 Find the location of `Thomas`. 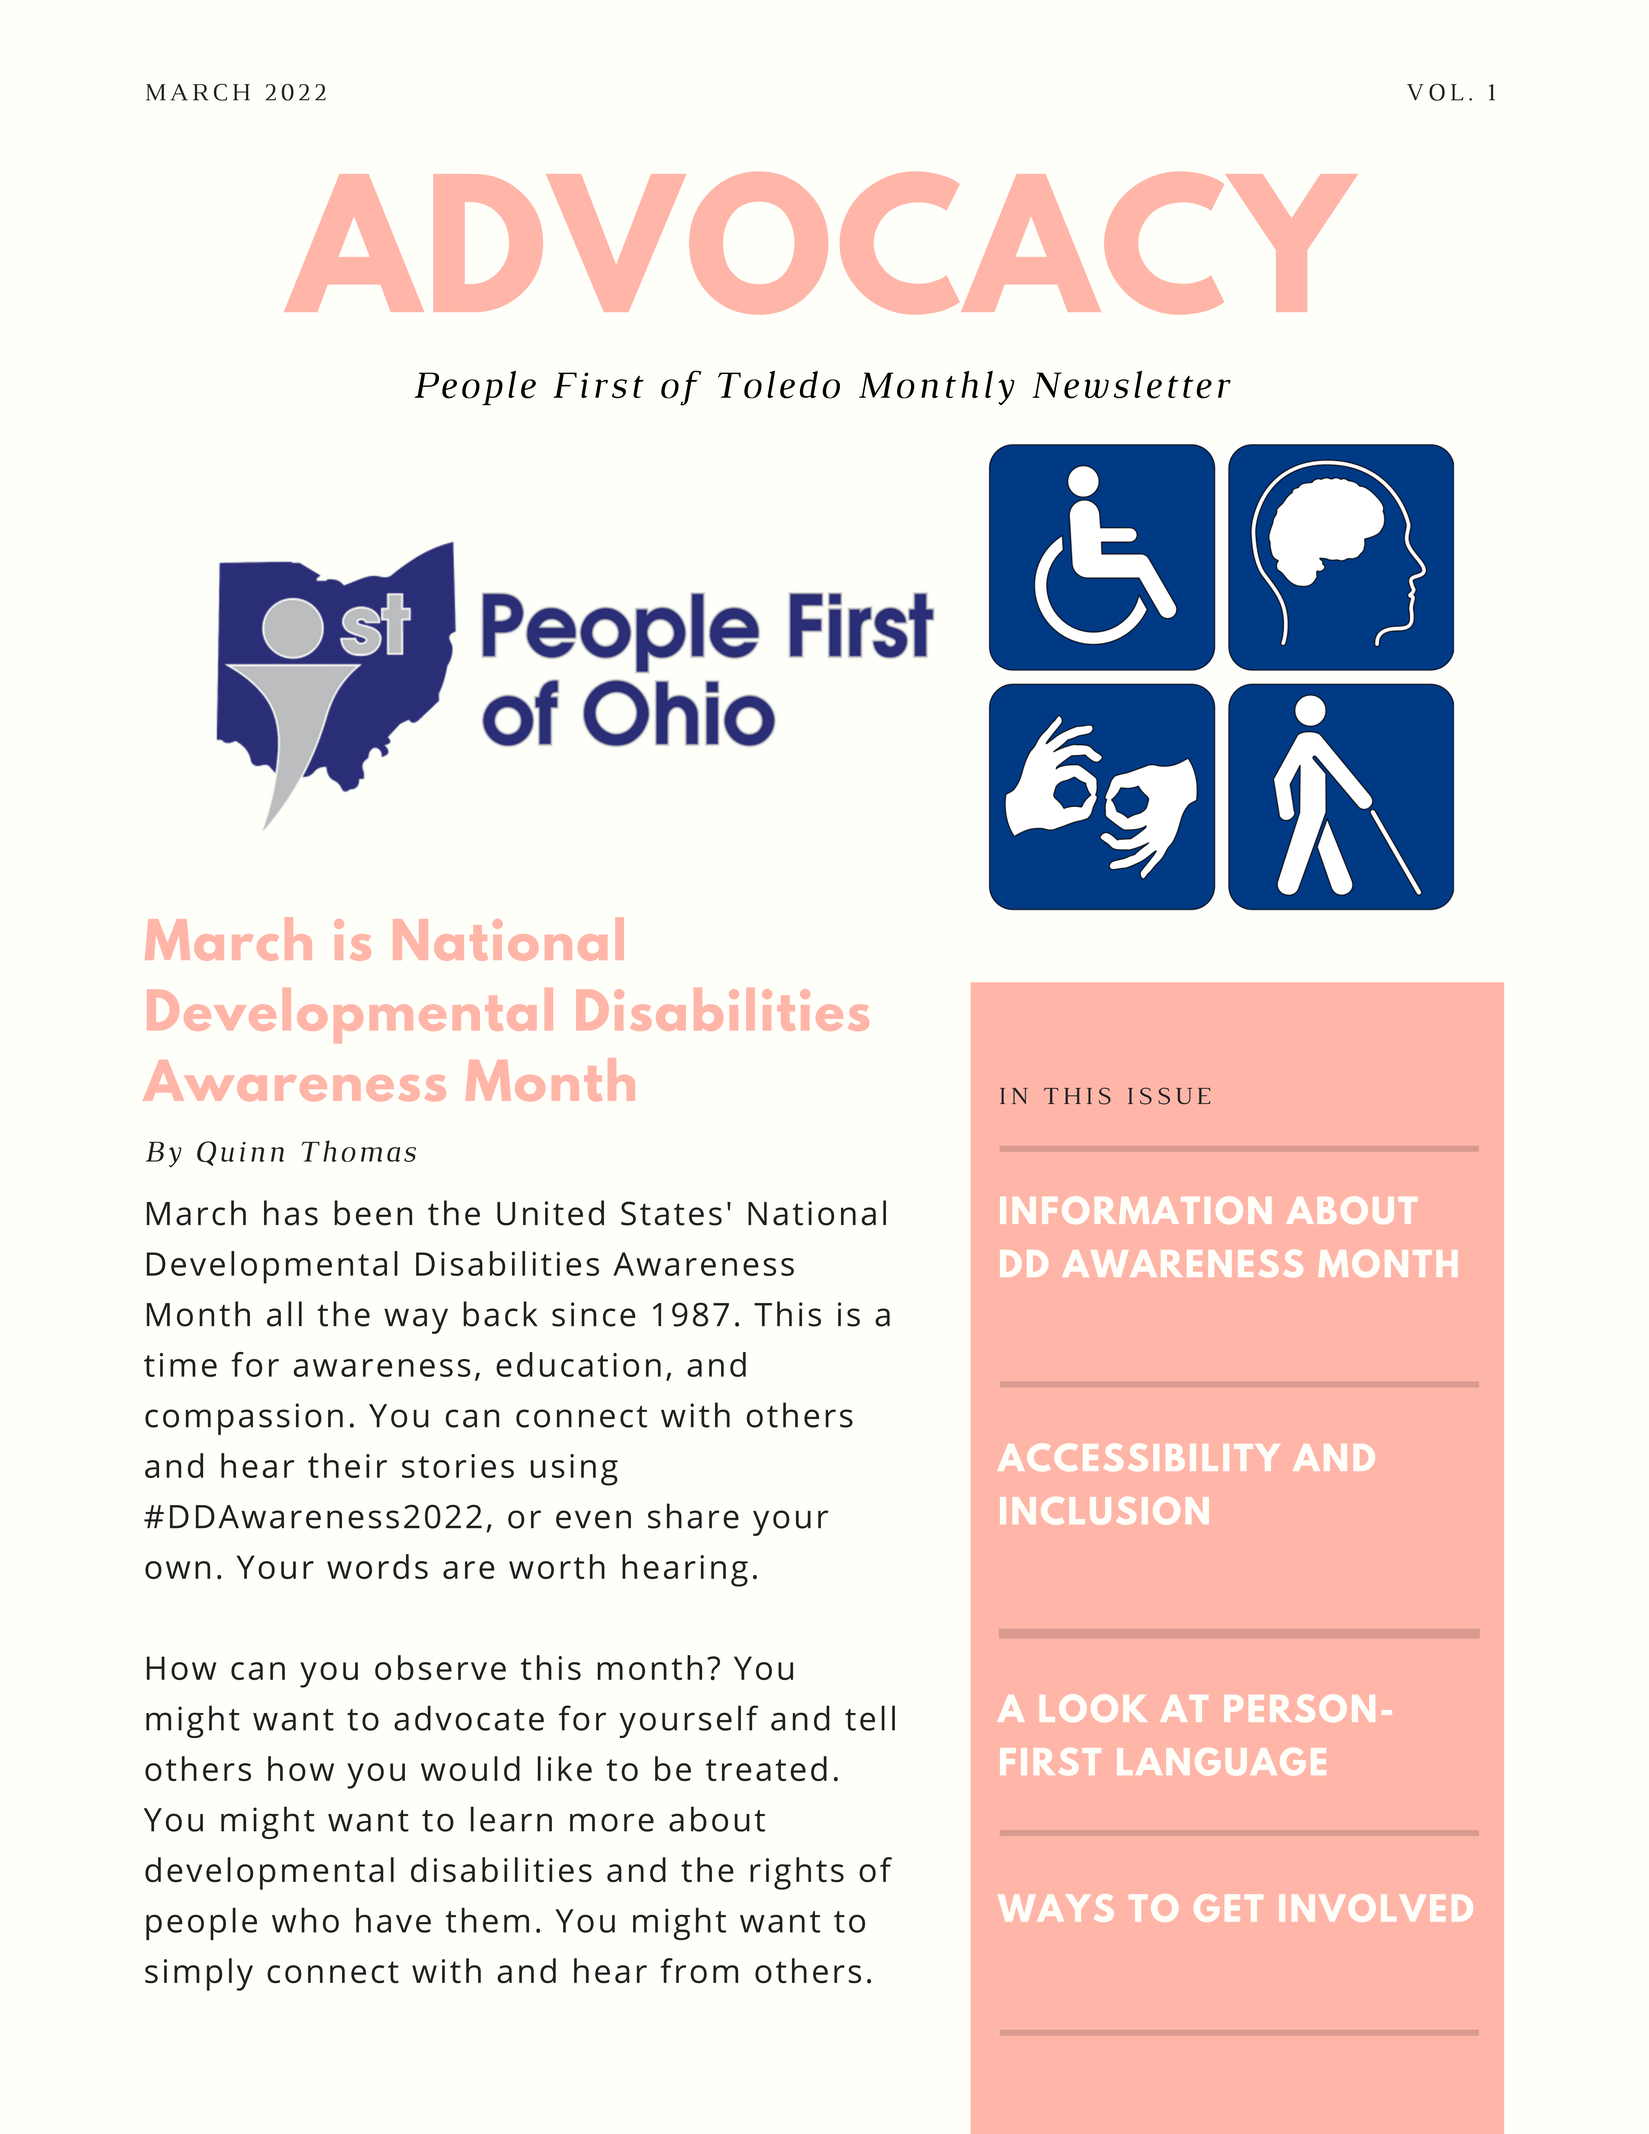

Thomas is located at coordinates (358, 1151).
